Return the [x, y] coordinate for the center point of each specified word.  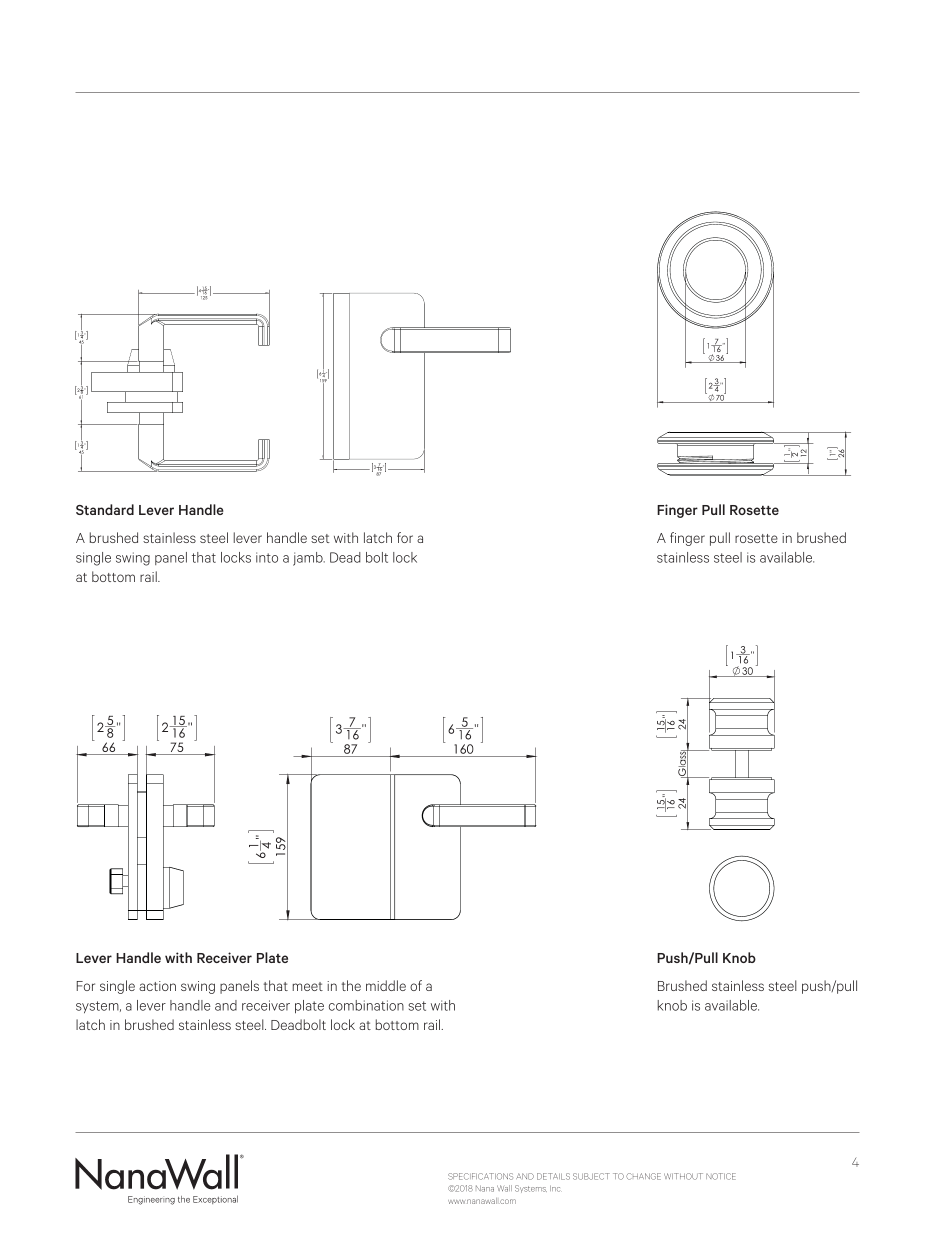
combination [366, 1005]
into [267, 557]
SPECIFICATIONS [480, 1176]
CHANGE [643, 1176]
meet [307, 986]
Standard [105, 509]
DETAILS [553, 1176]
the [351, 985]
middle [386, 985]
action [157, 986]
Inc [555, 1188]
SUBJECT [591, 1176]
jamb [309, 559]
